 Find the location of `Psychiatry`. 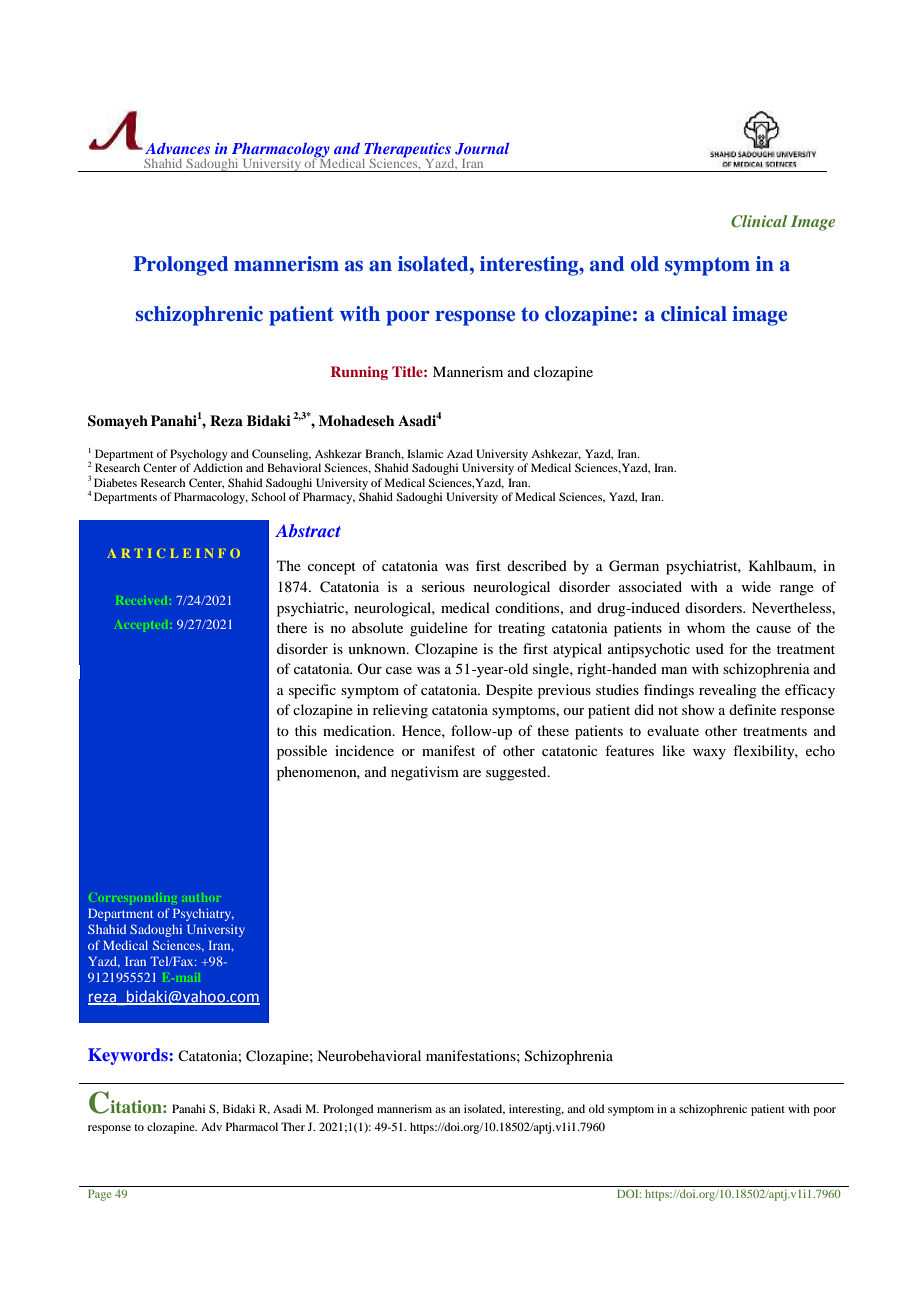

Psychiatry is located at coordinates (203, 914).
